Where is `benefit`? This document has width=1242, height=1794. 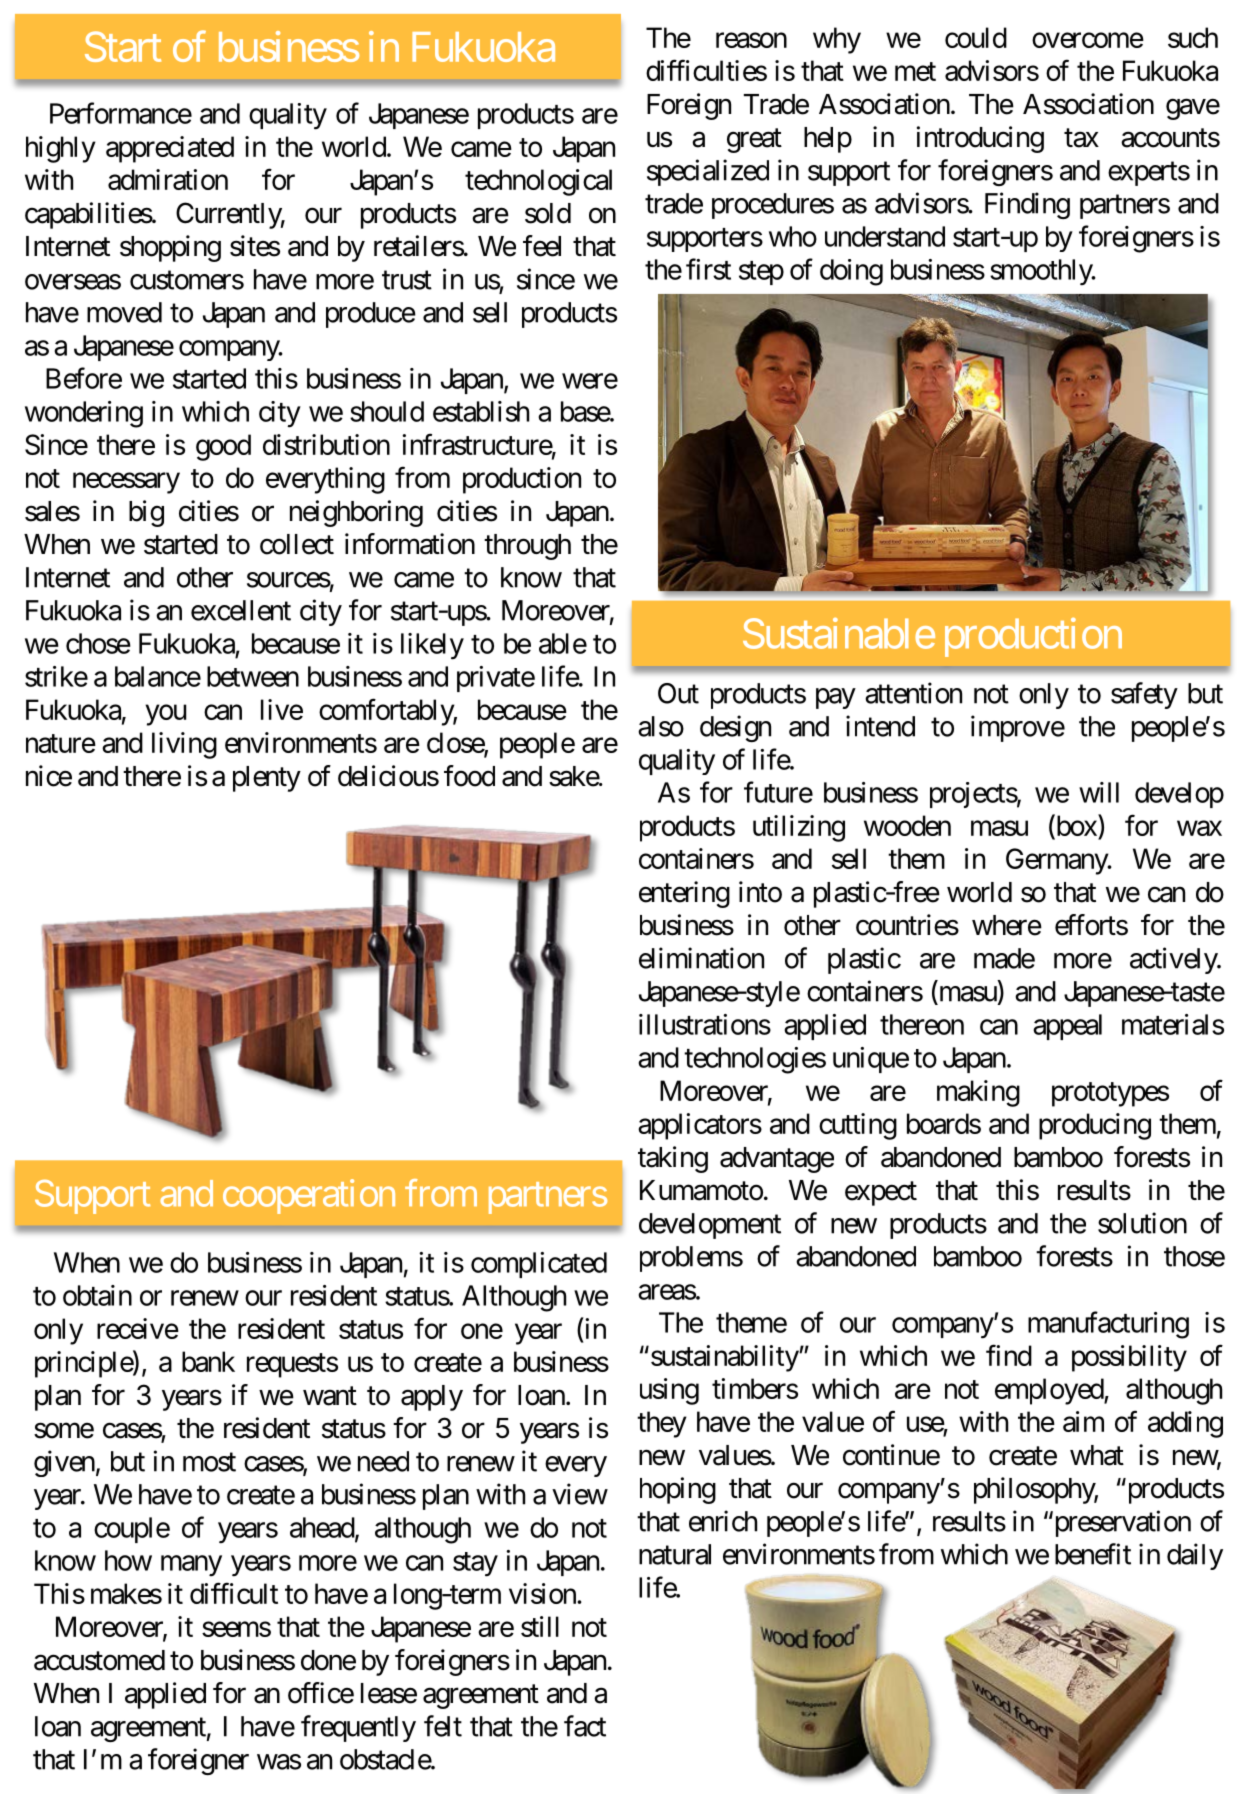
benefit is located at coordinates (1093, 1554).
